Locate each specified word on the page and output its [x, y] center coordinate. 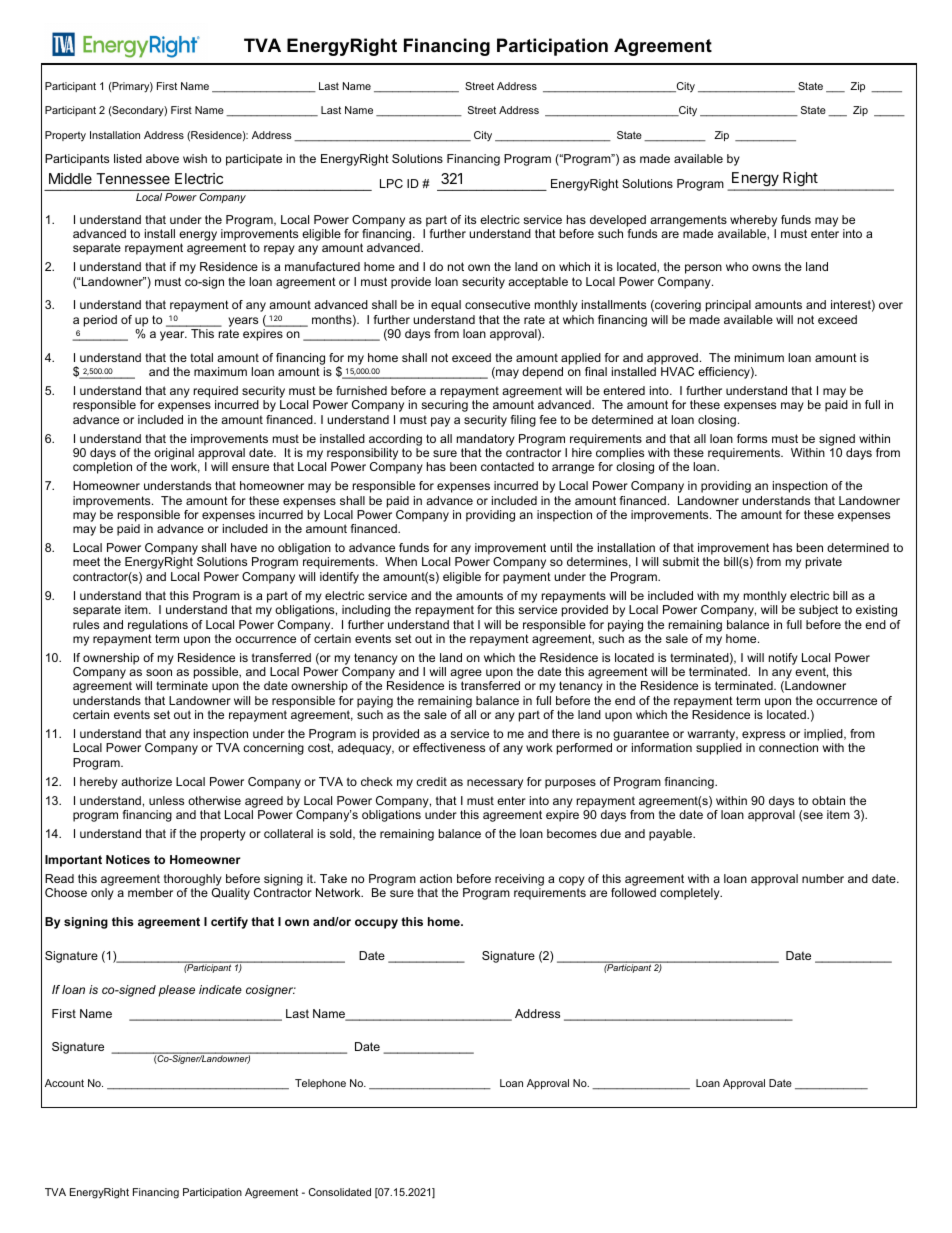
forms [752, 438]
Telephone [320, 1084]
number [823, 878]
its [470, 219]
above [162, 158]
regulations [158, 626]
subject [818, 611]
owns [766, 267]
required [216, 392]
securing [444, 406]
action [436, 878]
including [366, 611]
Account [64, 1083]
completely [691, 894]
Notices [128, 859]
